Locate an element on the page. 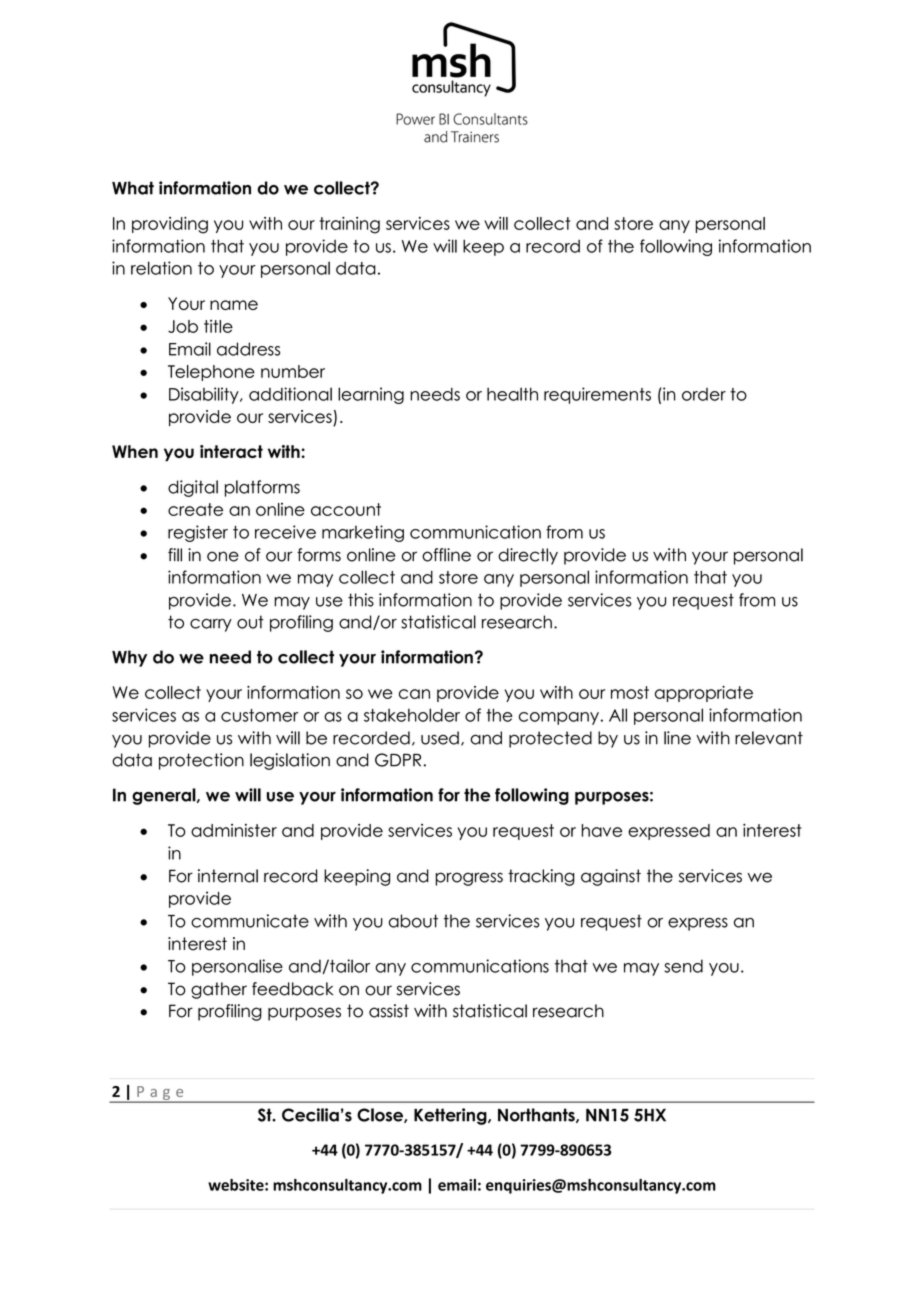 This page has width=924, height=1308. training is located at coordinates (349, 225).
